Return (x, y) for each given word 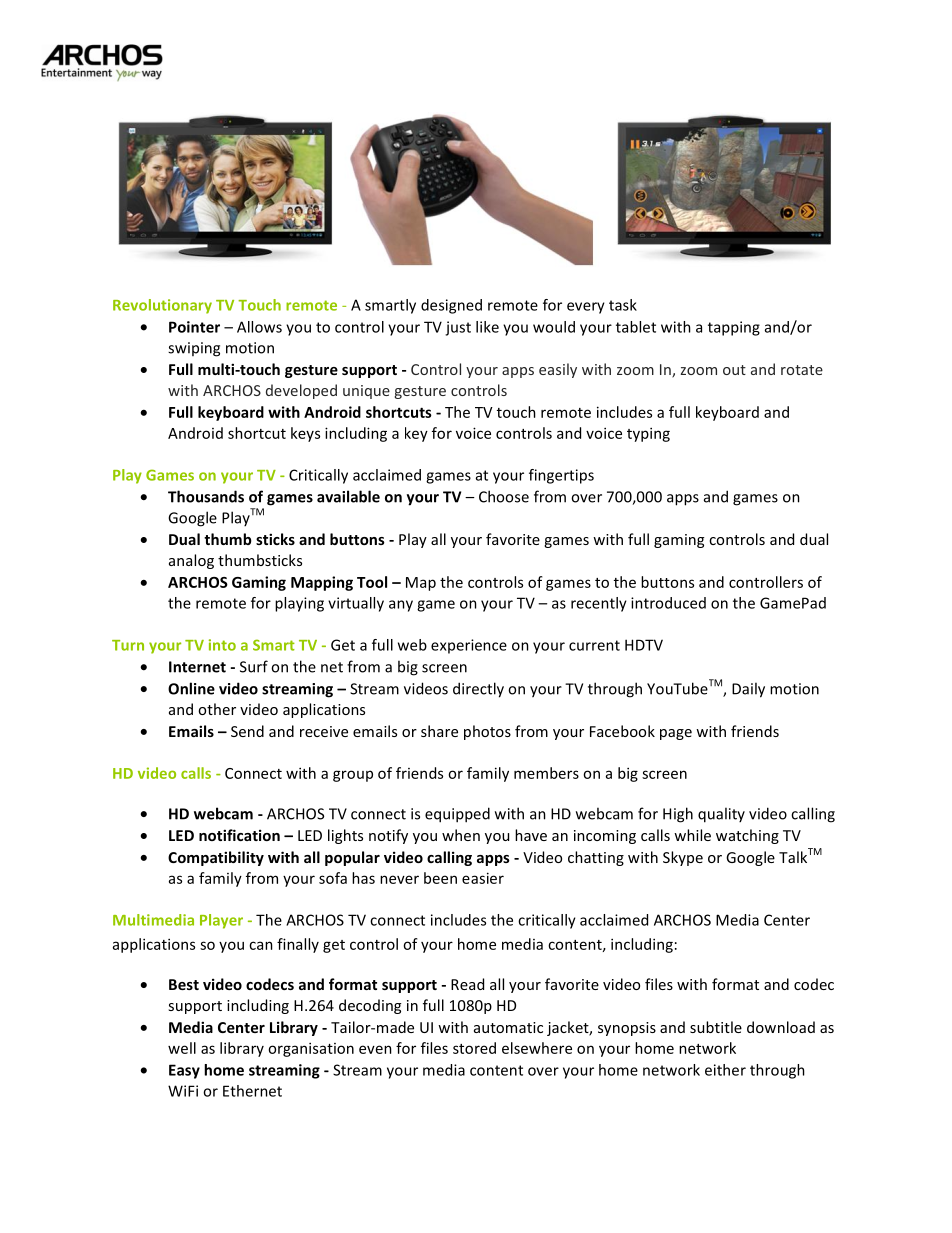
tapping (734, 328)
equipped (457, 815)
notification (239, 835)
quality (721, 815)
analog (191, 561)
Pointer (194, 327)
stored (474, 1048)
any (401, 606)
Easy (184, 1071)
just (458, 328)
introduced (668, 603)
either (725, 1070)
